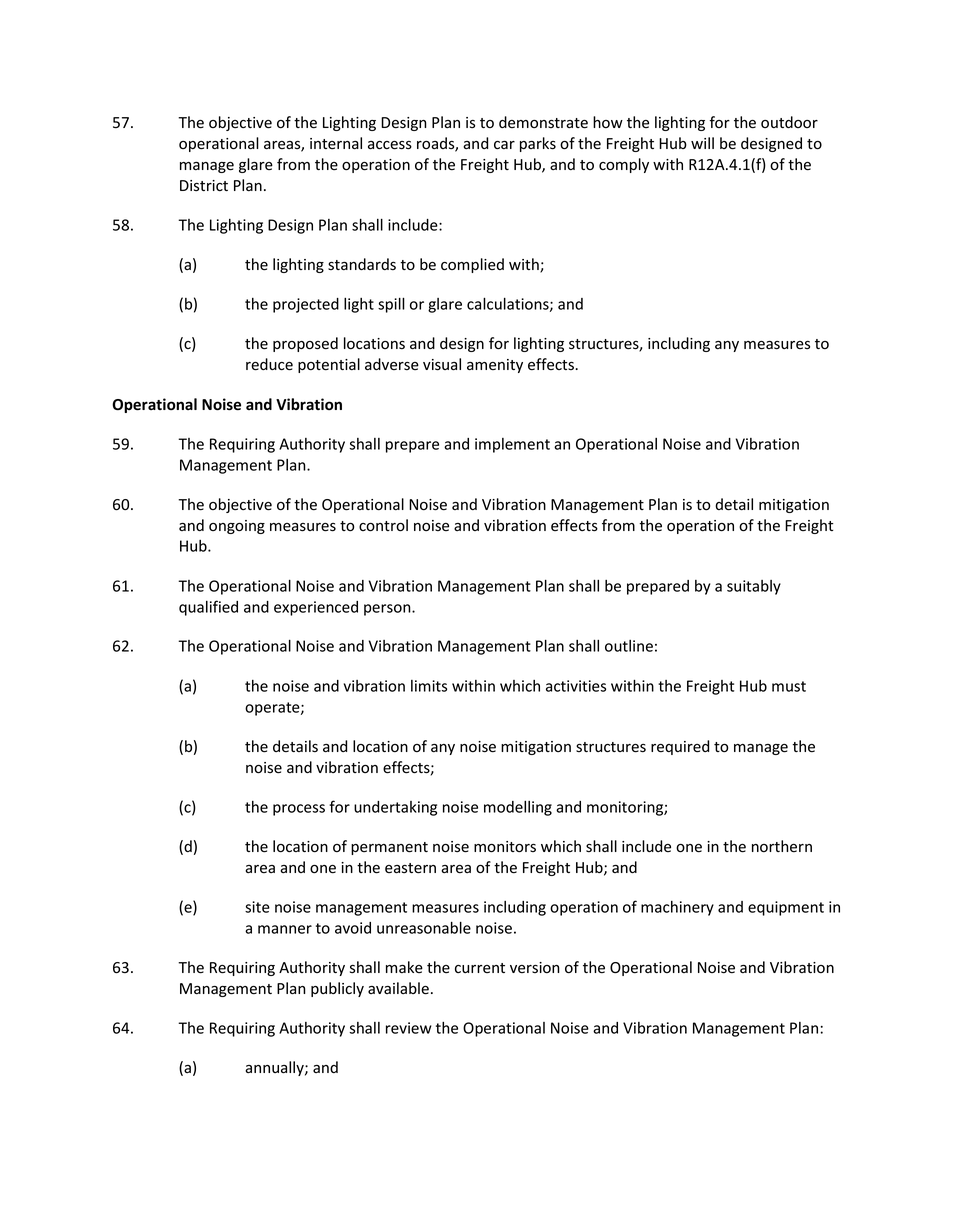 This screenshot has width=954, height=1232. I want to click on suitably, so click(754, 587).
